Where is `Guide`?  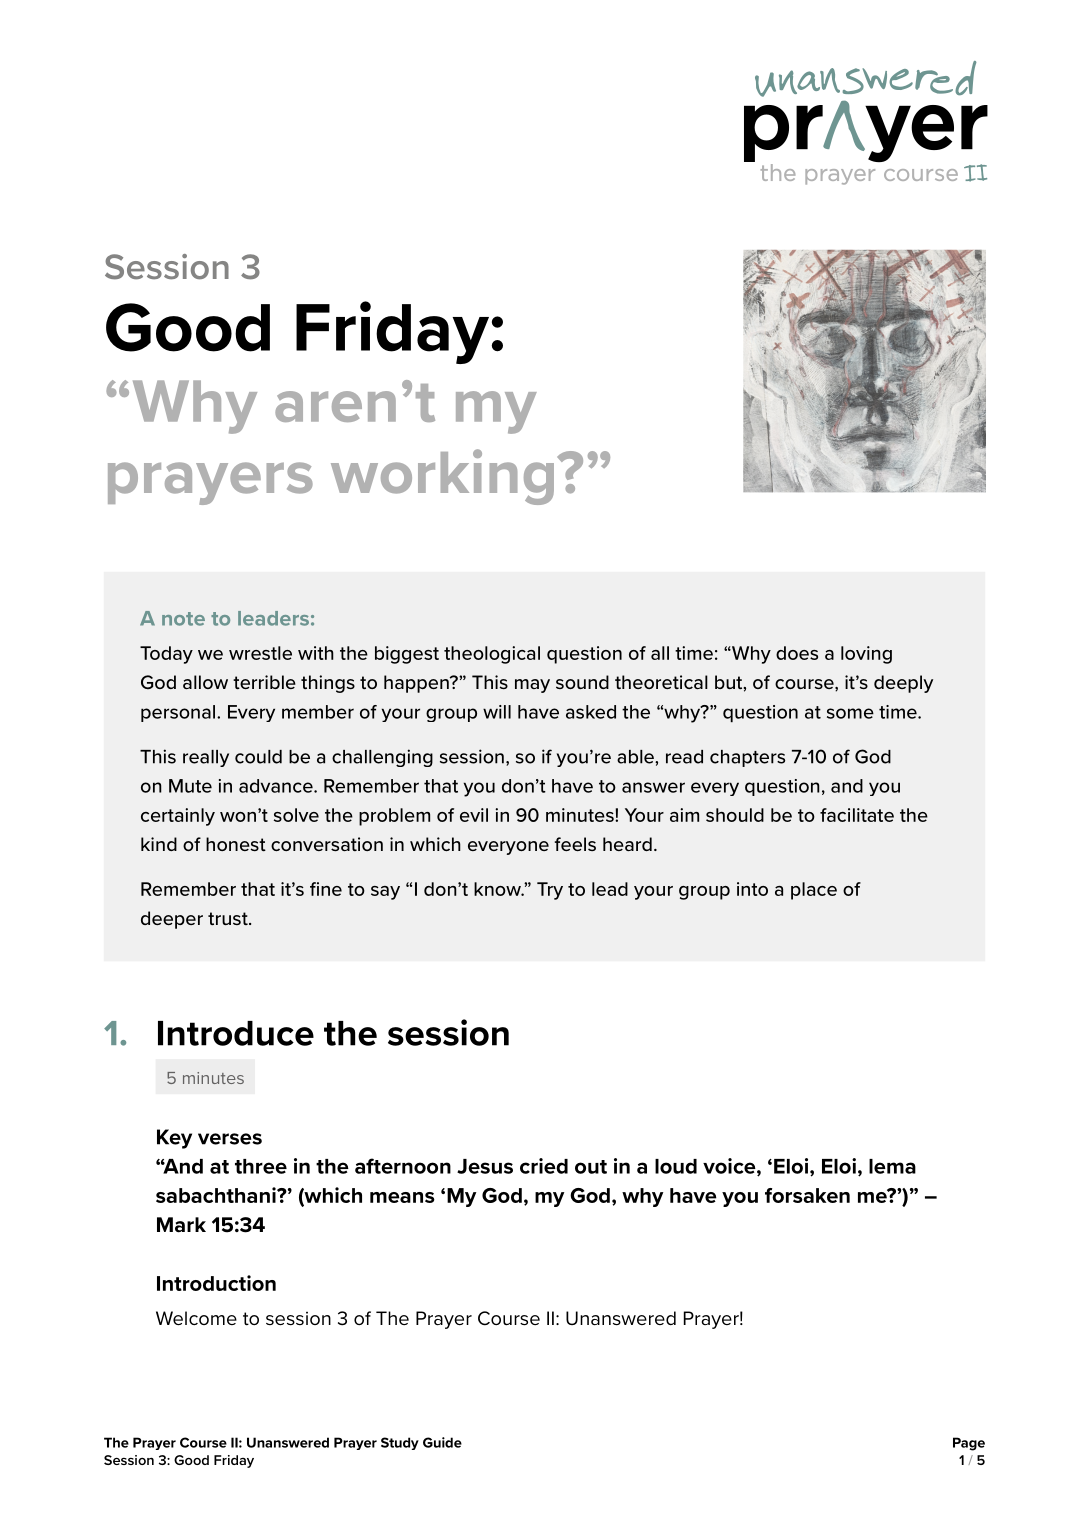 Guide is located at coordinates (442, 1442).
